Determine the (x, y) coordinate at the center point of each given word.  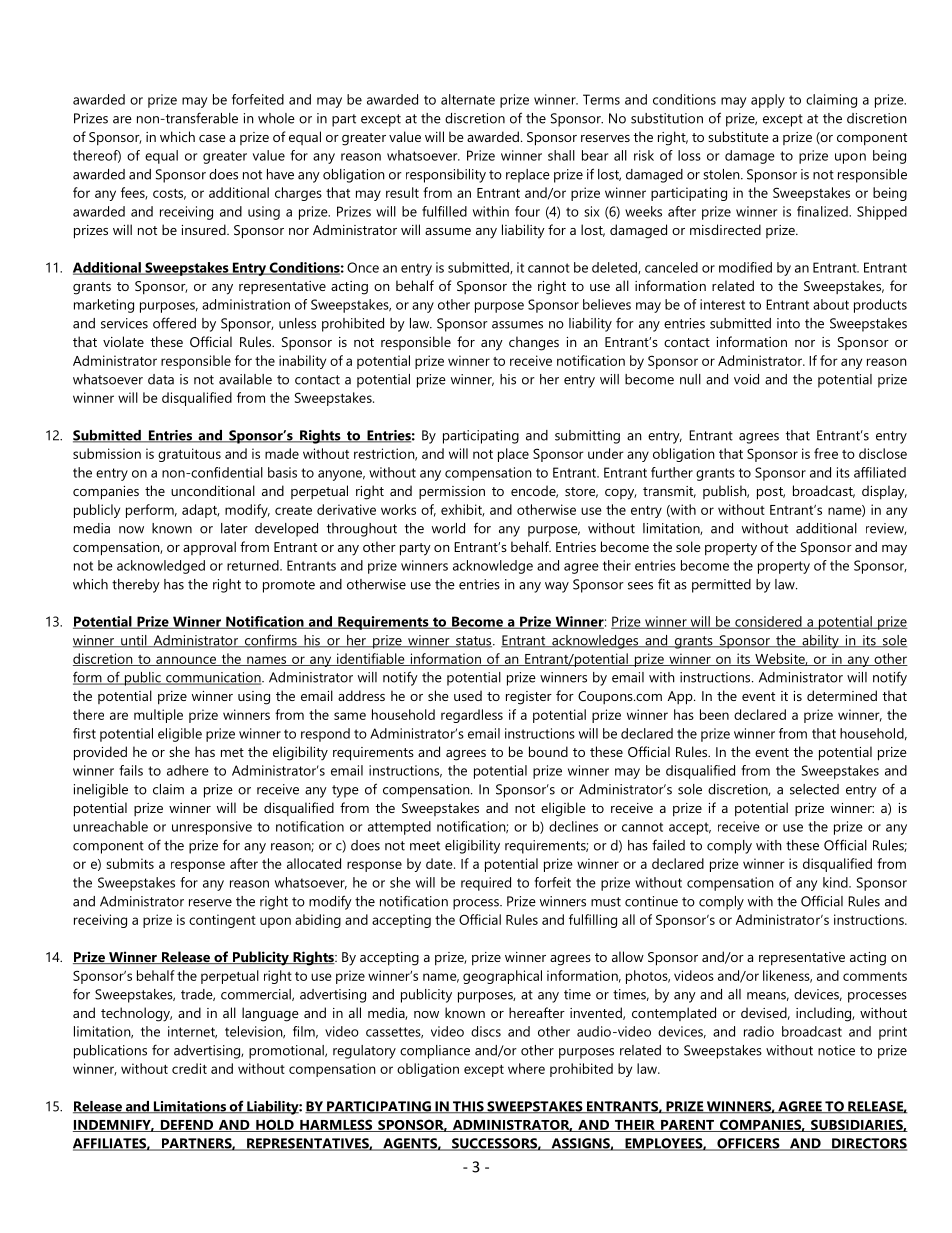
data (161, 379)
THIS (468, 1107)
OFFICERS (748, 1144)
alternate (468, 99)
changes (534, 343)
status (474, 642)
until (134, 641)
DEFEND (187, 1126)
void (746, 379)
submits (130, 863)
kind (836, 882)
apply (768, 101)
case (212, 138)
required (486, 884)
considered (768, 622)
